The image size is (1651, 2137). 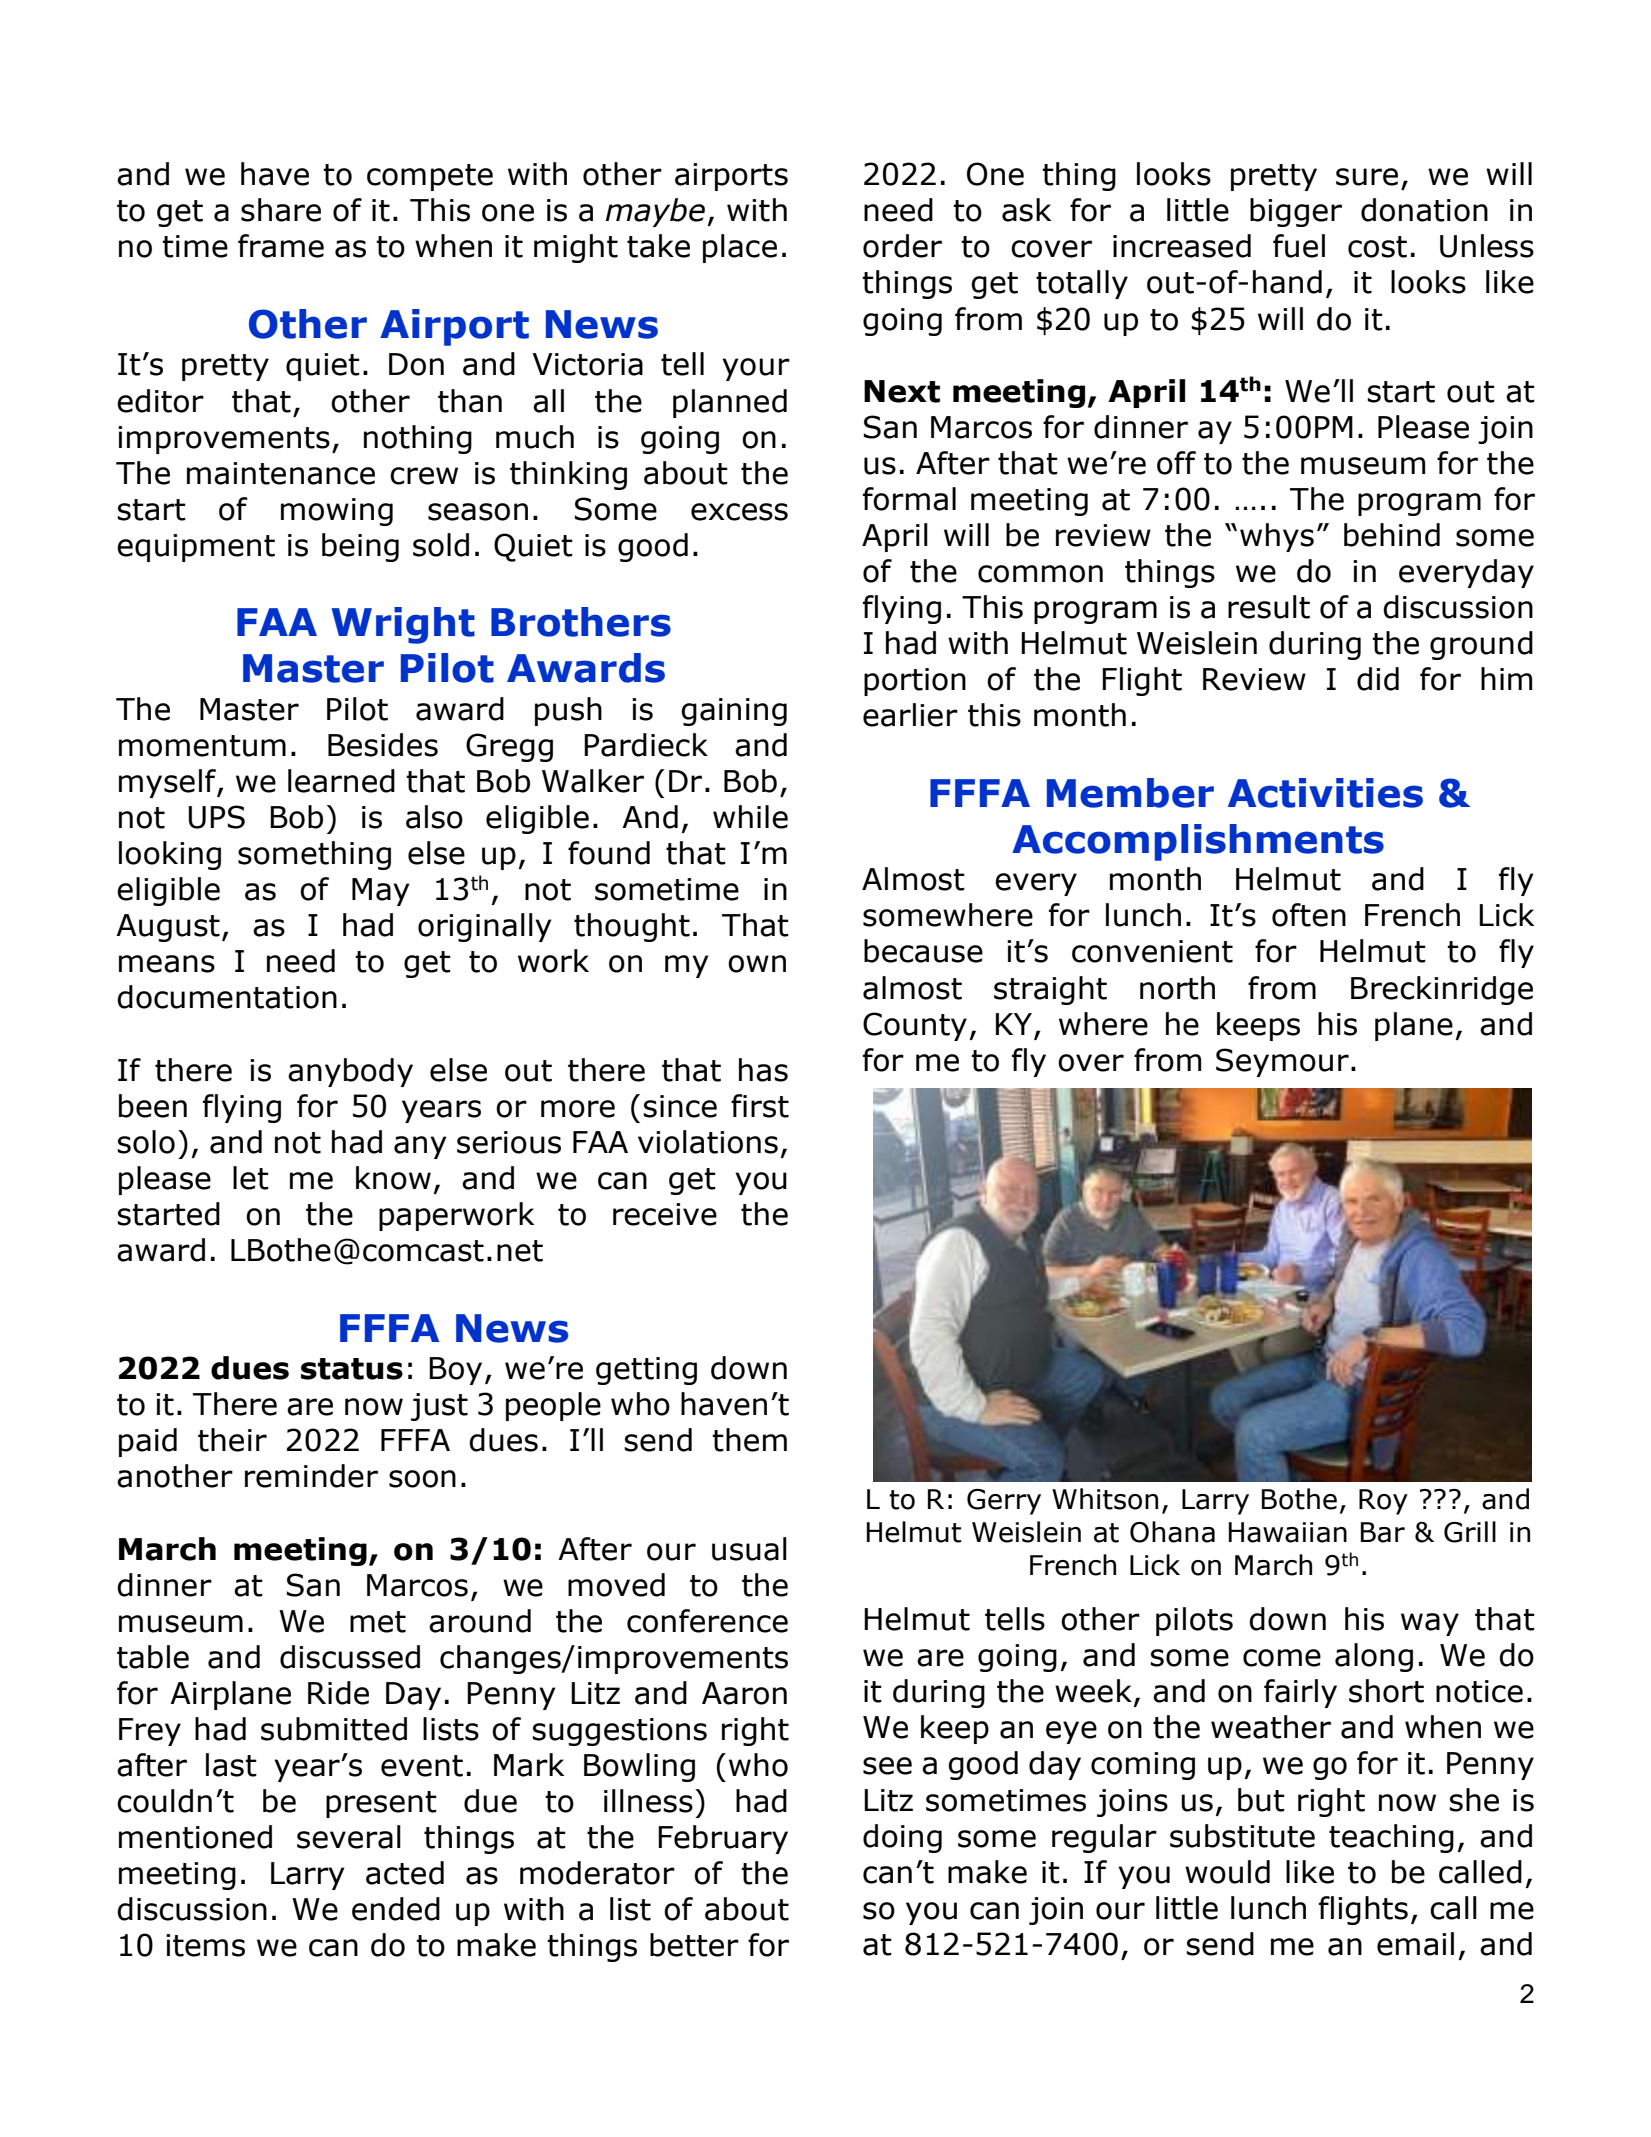 What do you see at coordinates (1391, 1838) in the screenshot?
I see `teaching` at bounding box center [1391, 1838].
